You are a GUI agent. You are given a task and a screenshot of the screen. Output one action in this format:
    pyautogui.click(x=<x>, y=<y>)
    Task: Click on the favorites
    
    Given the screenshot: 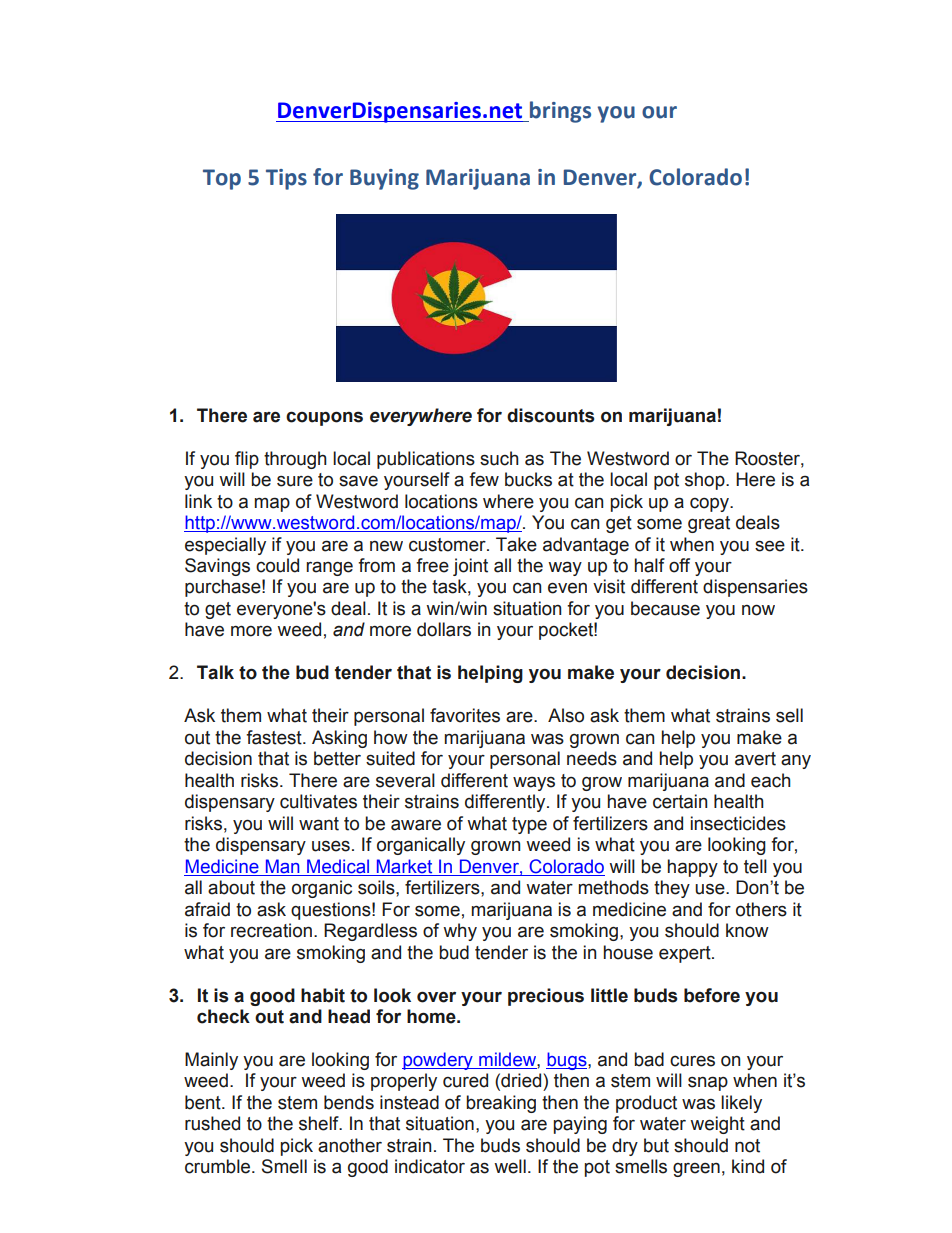 What is the action you would take?
    pyautogui.click(x=465, y=715)
